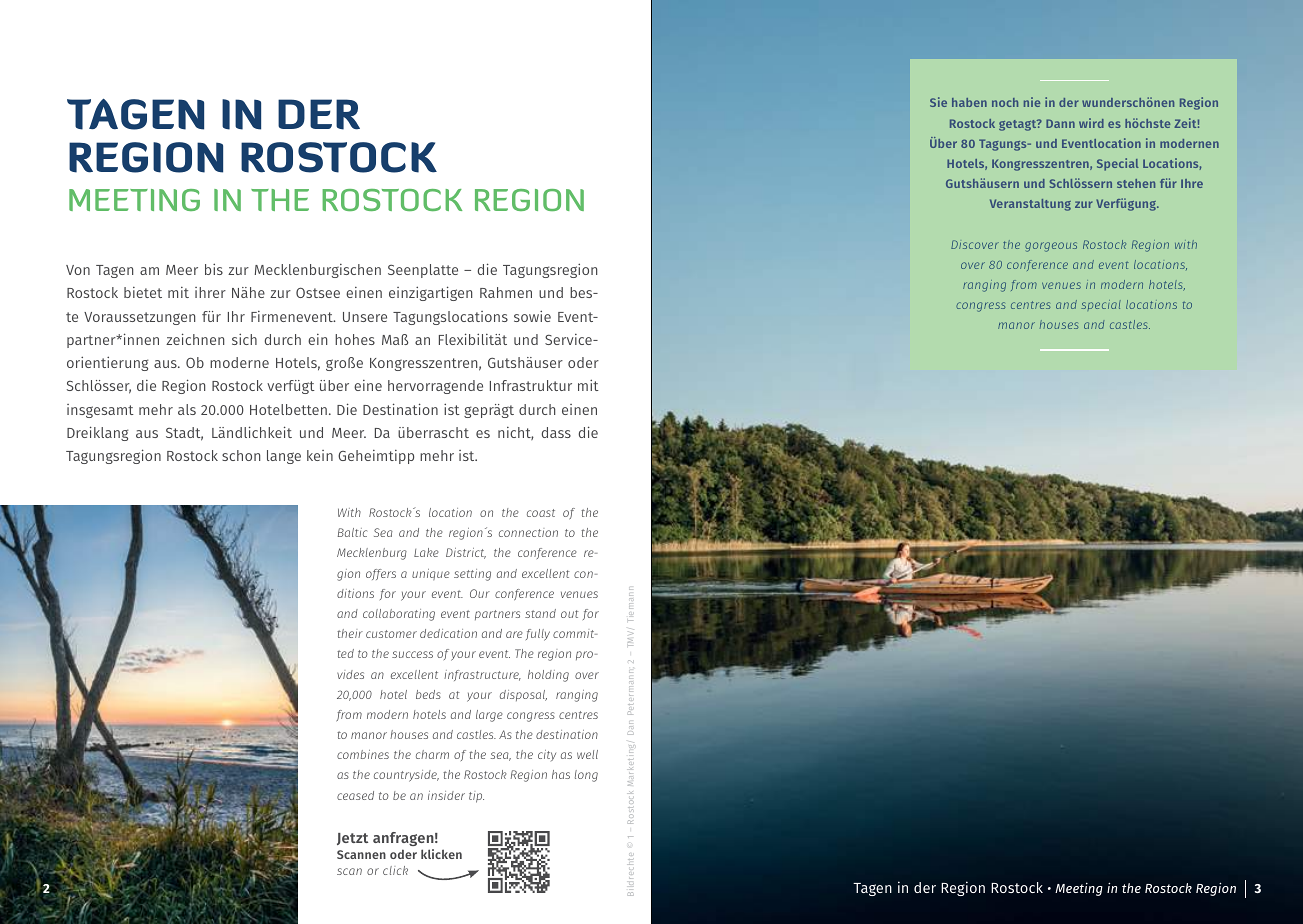 The image size is (1303, 924). I want to click on out, so click(570, 614).
